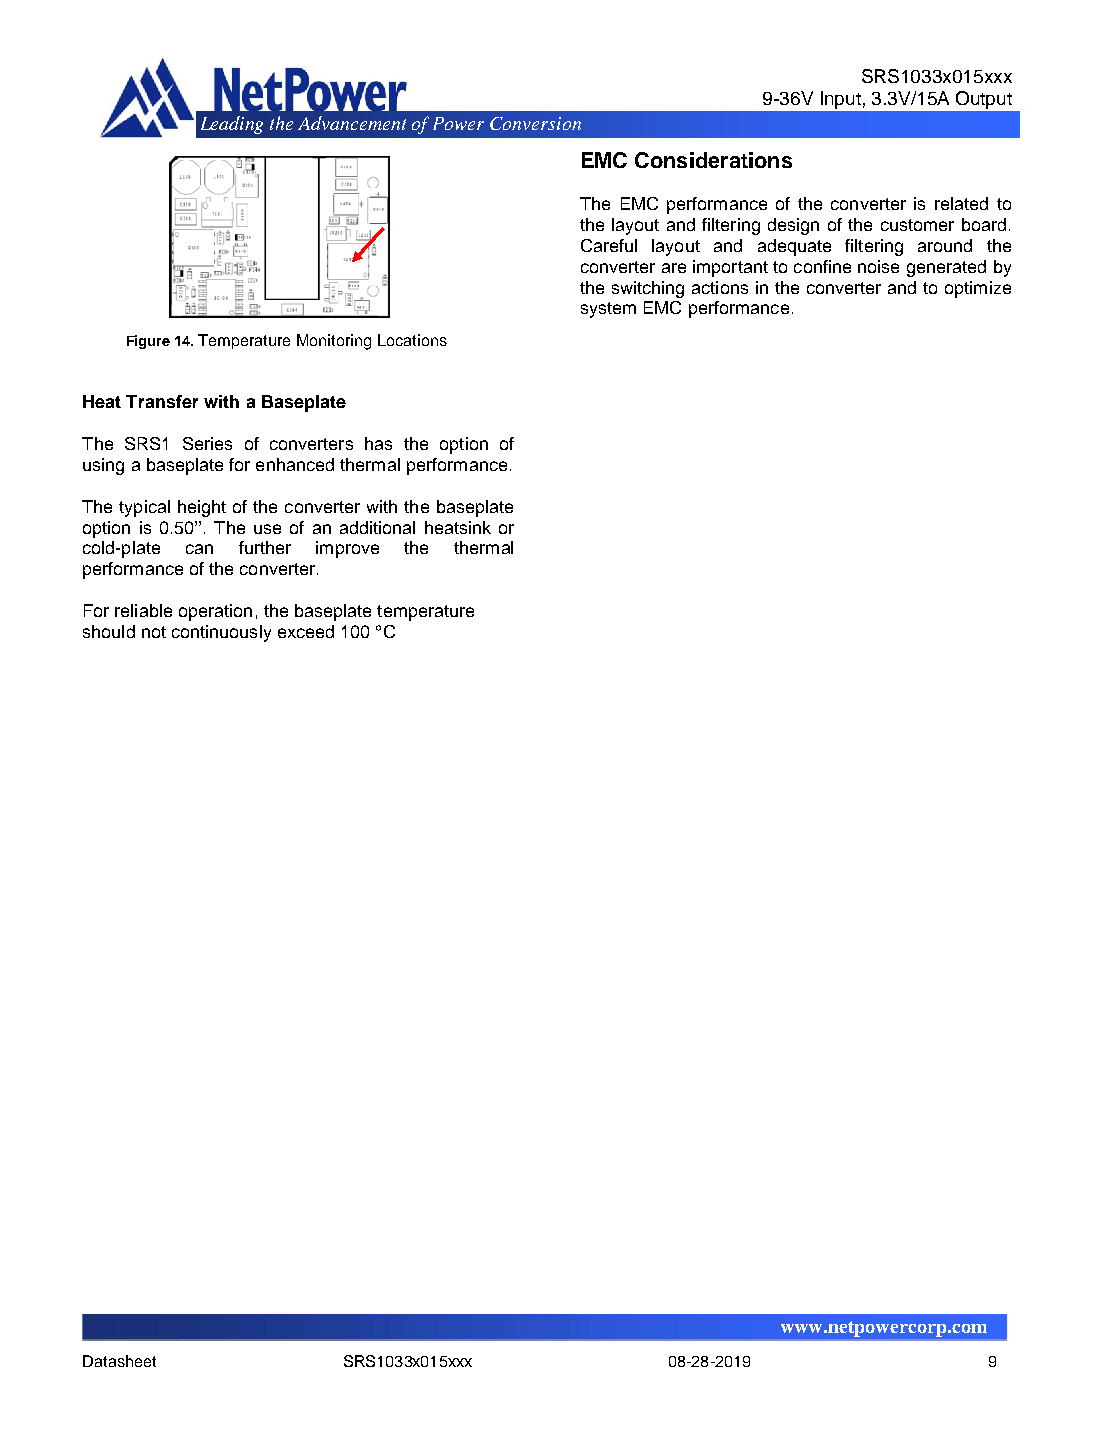 The height and width of the document is (1436, 1110). I want to click on exceed, so click(306, 631).
